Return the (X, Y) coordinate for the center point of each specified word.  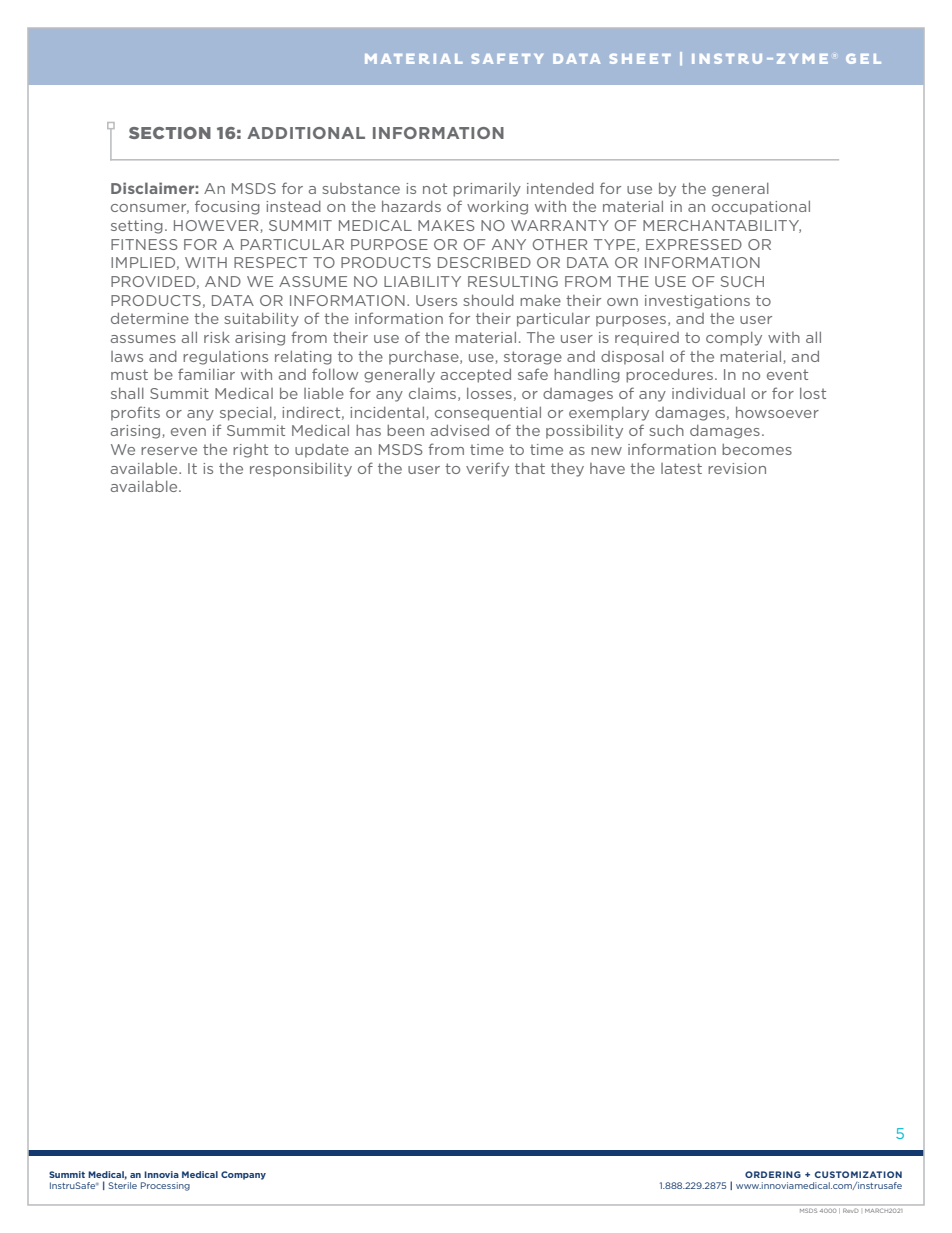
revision (737, 468)
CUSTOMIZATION (858, 1174)
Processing (165, 1186)
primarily (487, 190)
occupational (761, 208)
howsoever (777, 412)
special (246, 414)
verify (487, 469)
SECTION (170, 133)
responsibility (301, 470)
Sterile (122, 1185)
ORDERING (773, 1174)
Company (243, 1175)
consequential (488, 414)
